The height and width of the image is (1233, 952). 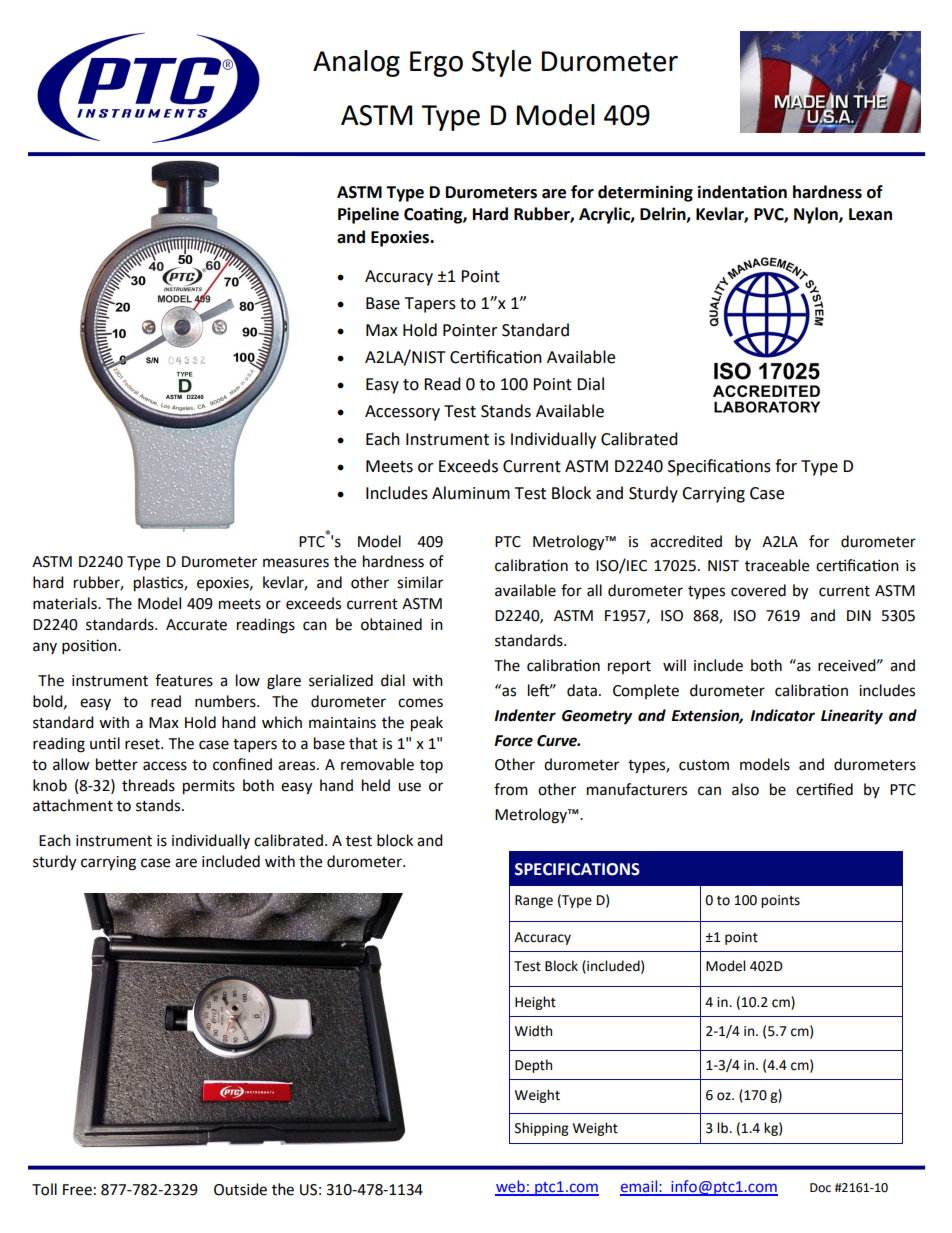 I want to click on Indicator, so click(x=782, y=715).
